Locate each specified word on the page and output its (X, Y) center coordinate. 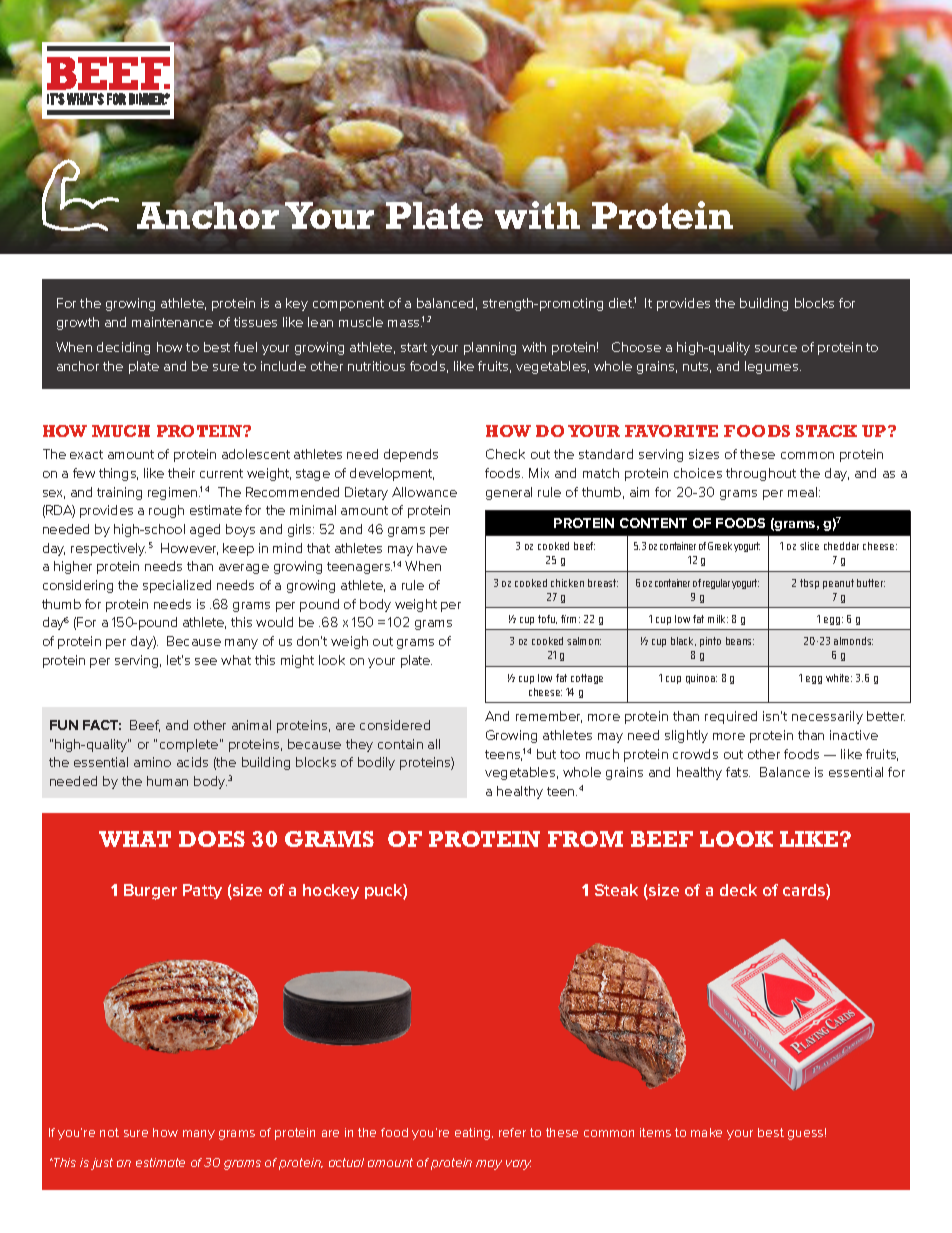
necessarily (827, 717)
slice (809, 546)
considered (395, 725)
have (432, 548)
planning (490, 348)
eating (474, 1134)
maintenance (172, 322)
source (776, 348)
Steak (616, 890)
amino (152, 762)
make (706, 1132)
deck (738, 890)
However (189, 549)
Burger (150, 892)
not (109, 1132)
